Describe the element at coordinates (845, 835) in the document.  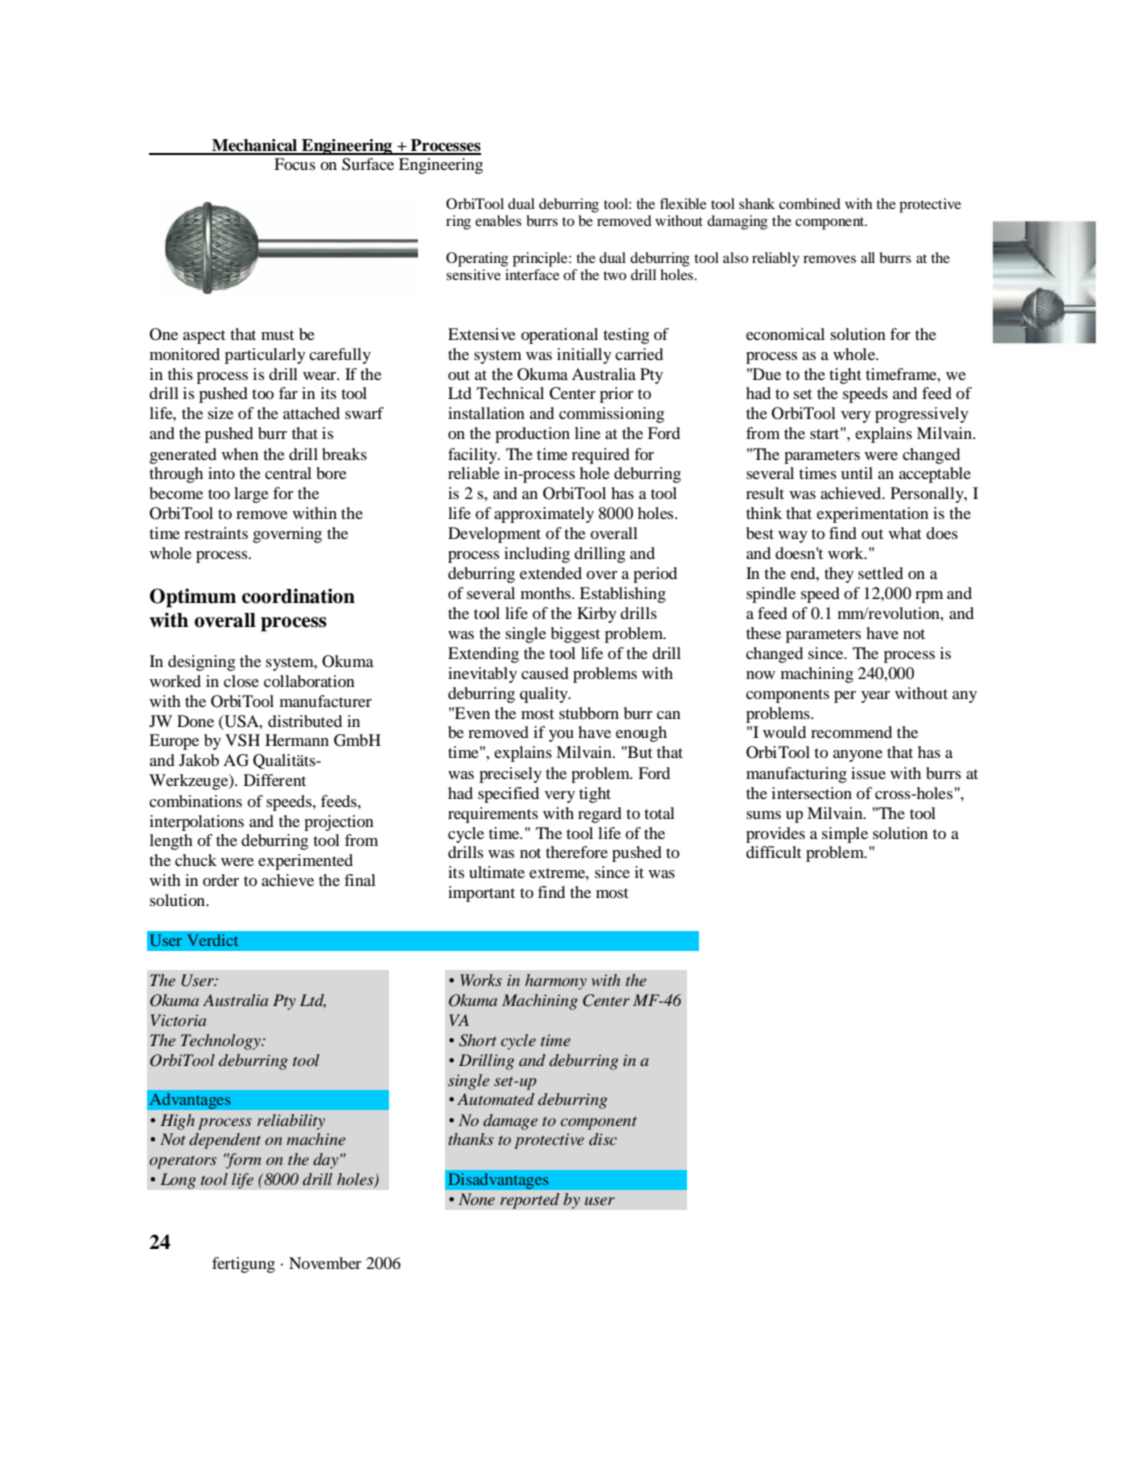
I see `simple` at that location.
